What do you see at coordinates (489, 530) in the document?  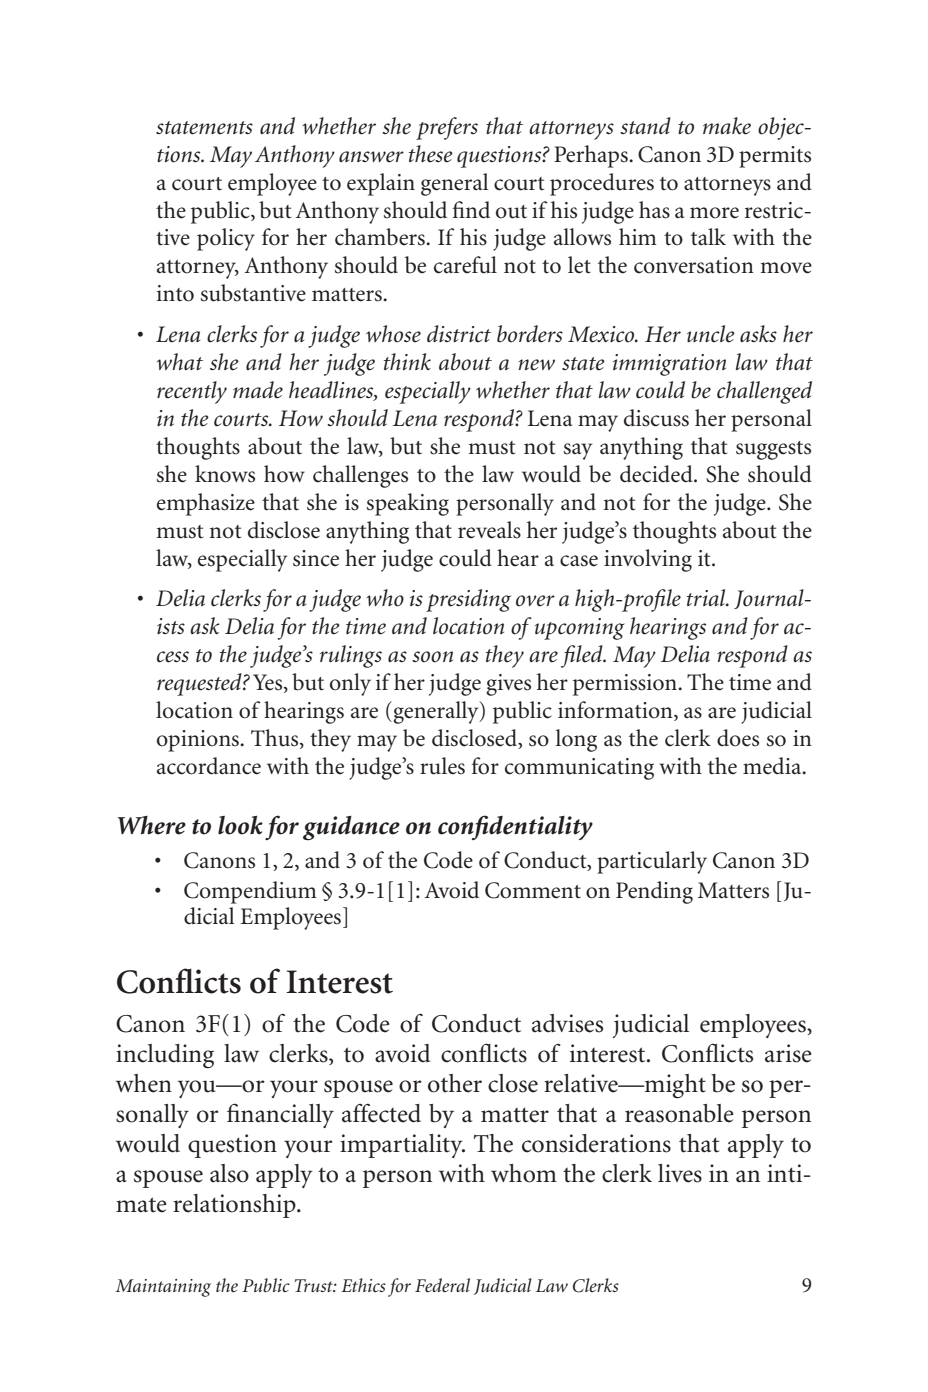 I see `reveals` at bounding box center [489, 530].
